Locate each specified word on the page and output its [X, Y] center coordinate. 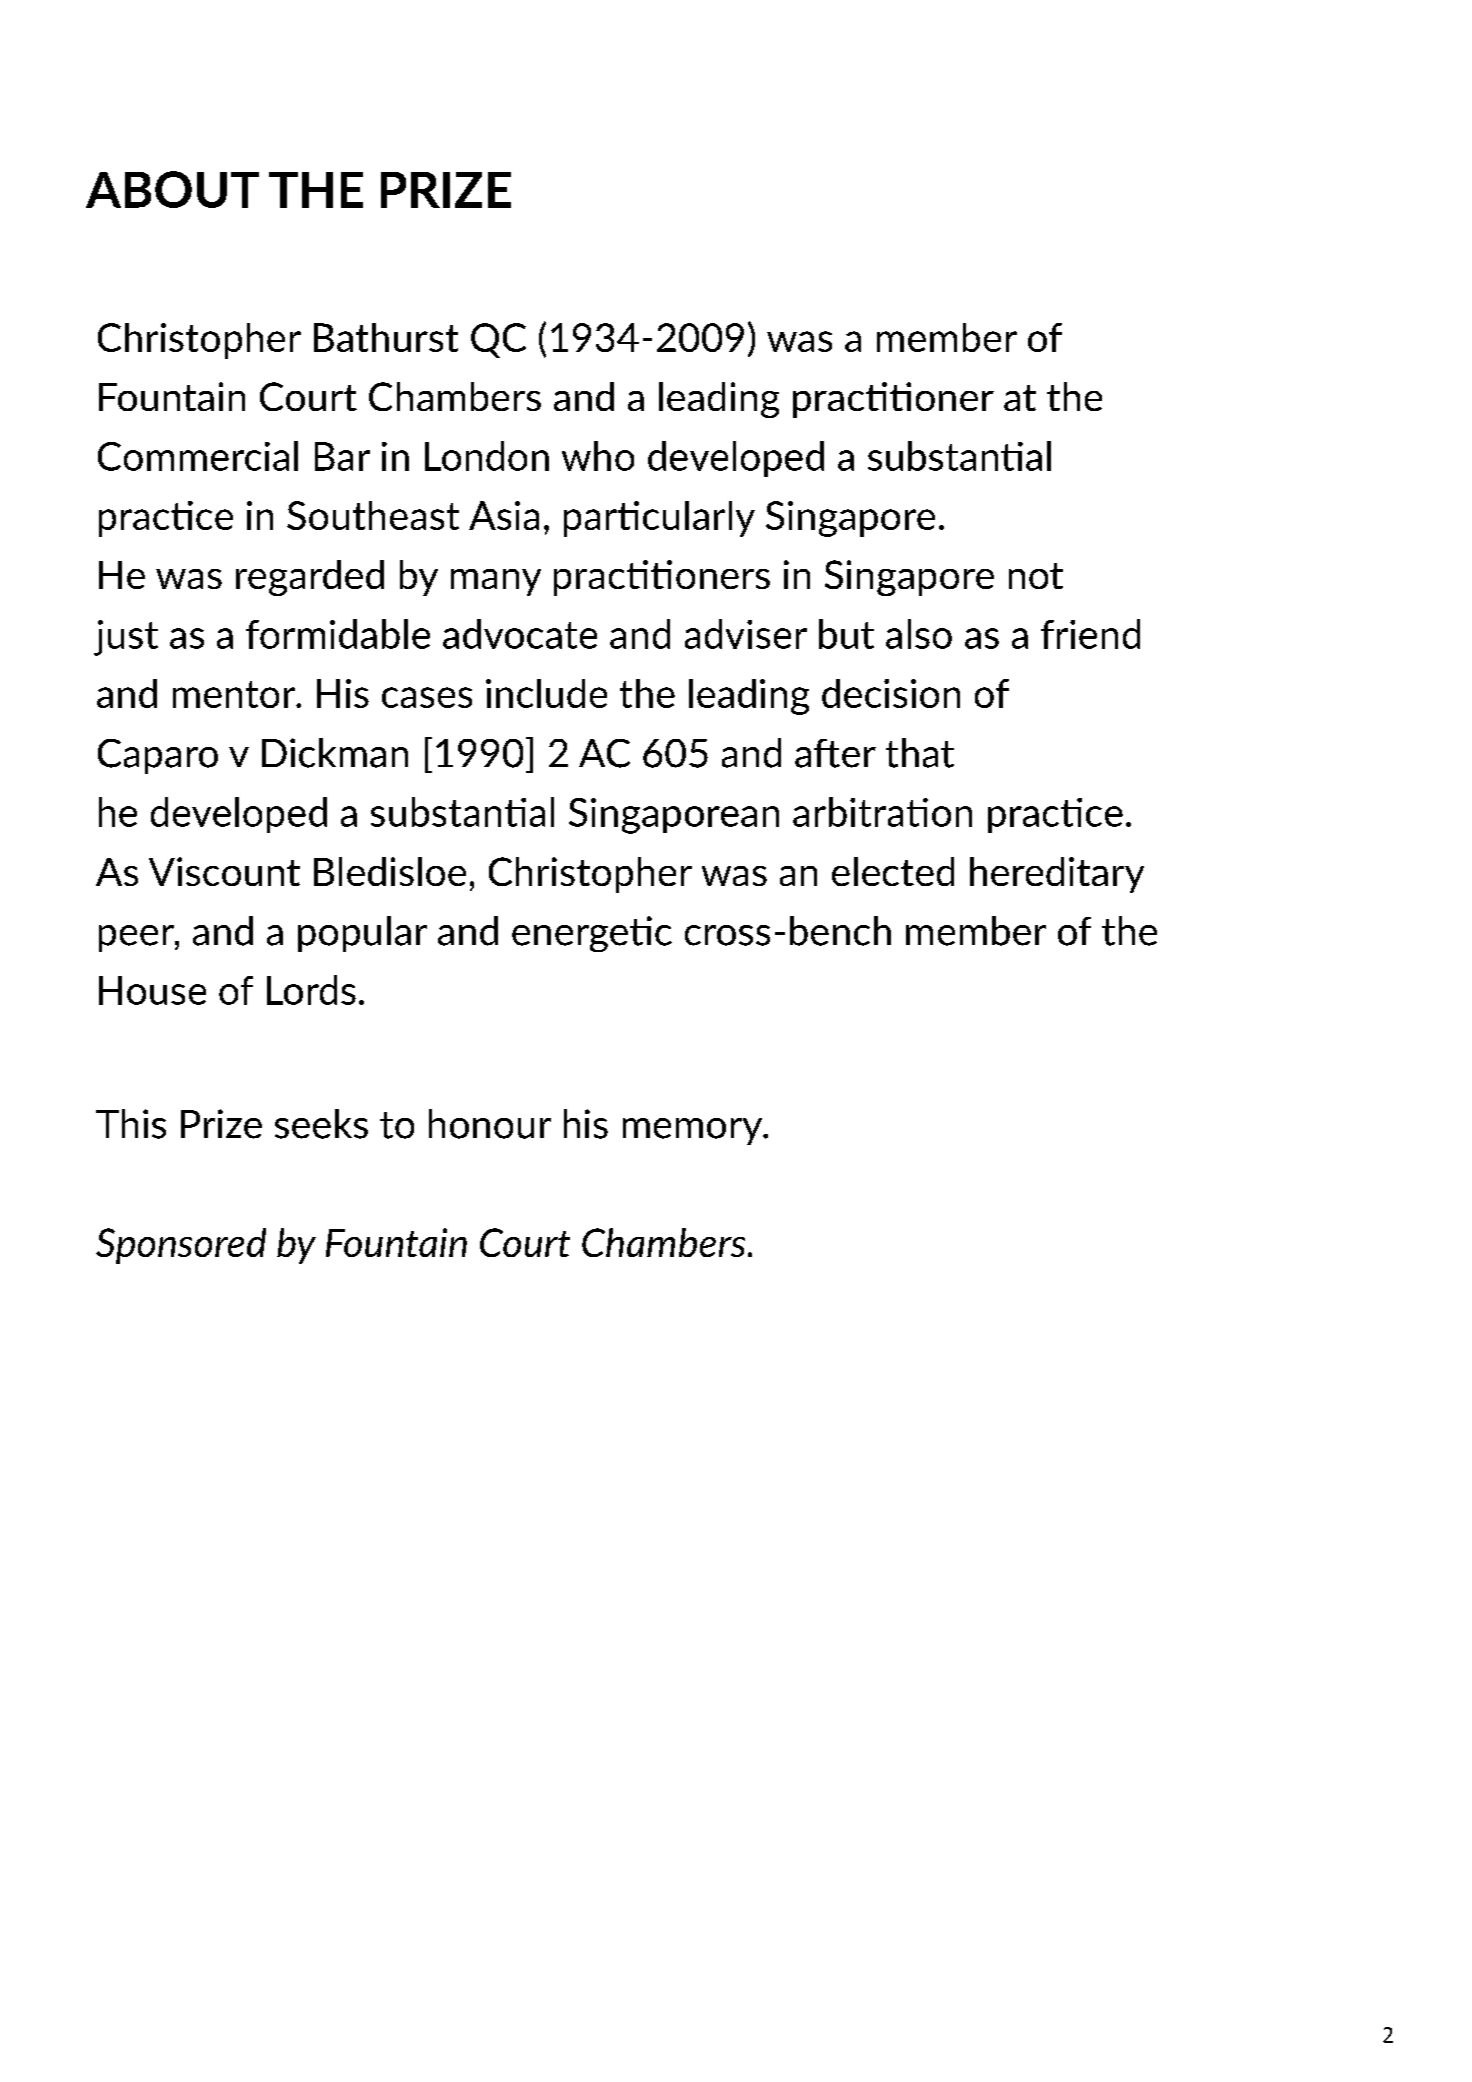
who [598, 456]
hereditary [1057, 875]
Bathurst [386, 337]
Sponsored [181, 1246]
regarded [310, 578]
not [1036, 576]
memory [694, 1131]
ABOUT [172, 189]
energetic [592, 934]
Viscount [224, 871]
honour [490, 1124]
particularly [659, 519]
